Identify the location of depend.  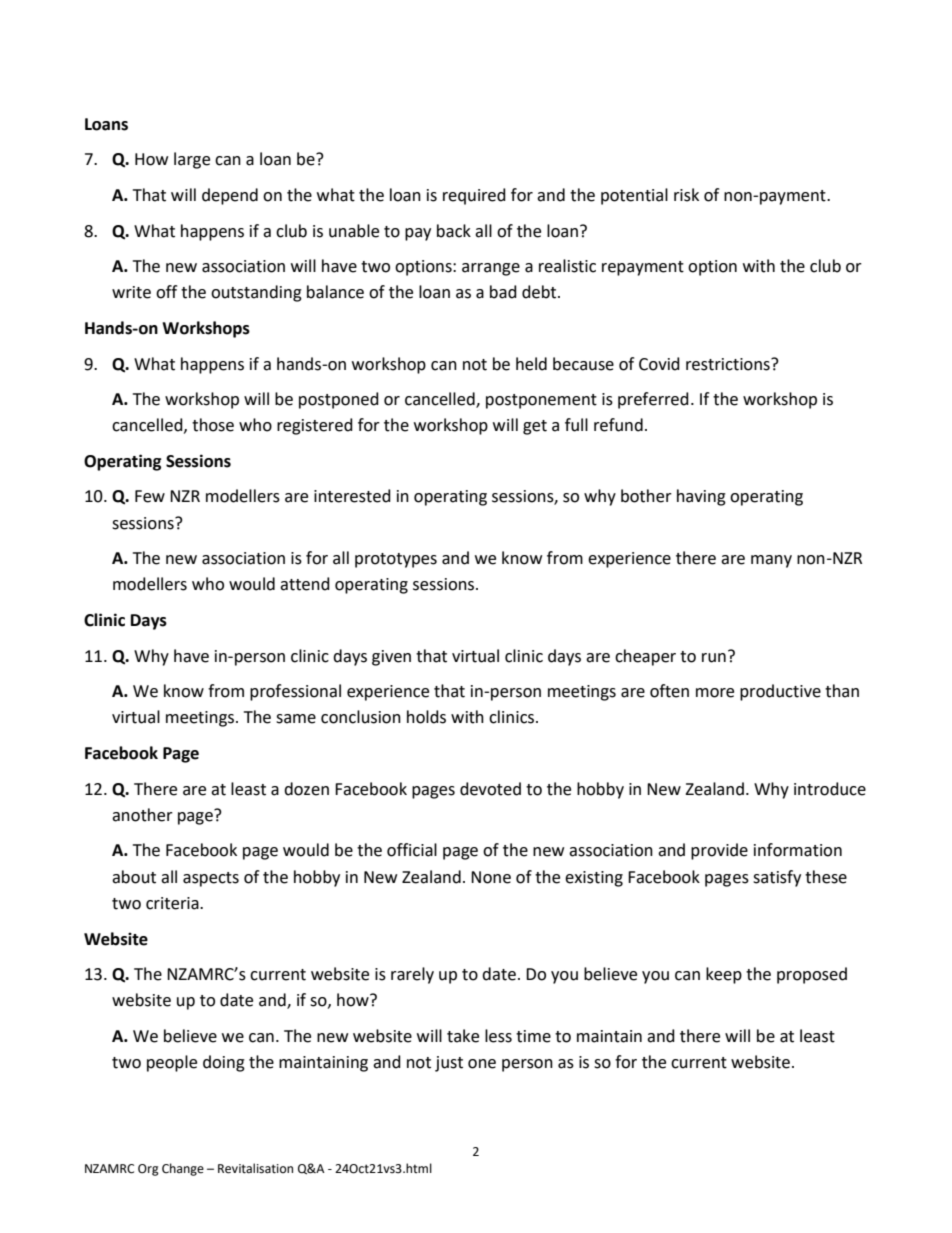
(230, 196).
